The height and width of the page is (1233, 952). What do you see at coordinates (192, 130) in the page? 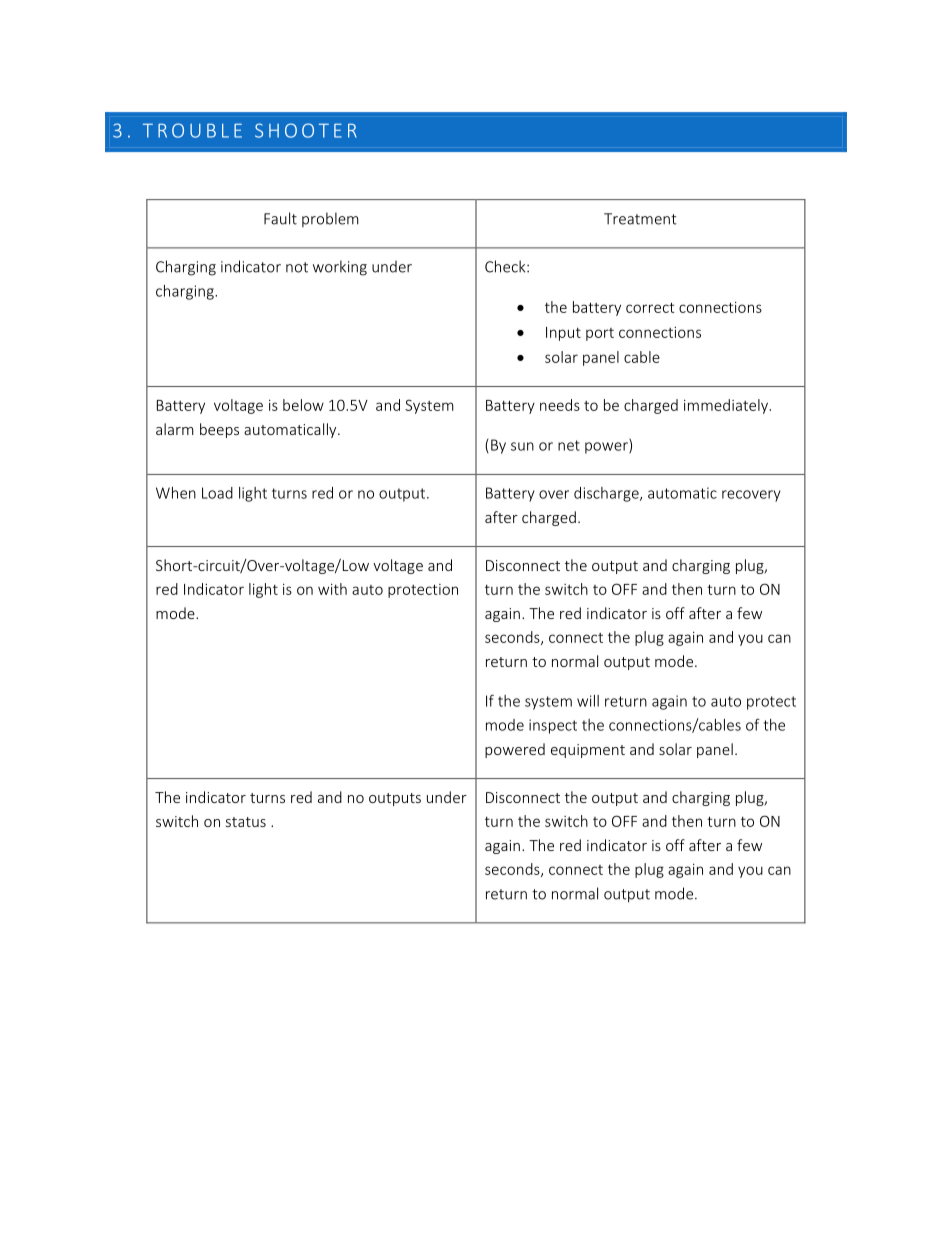
I see `TROUBLE` at bounding box center [192, 130].
